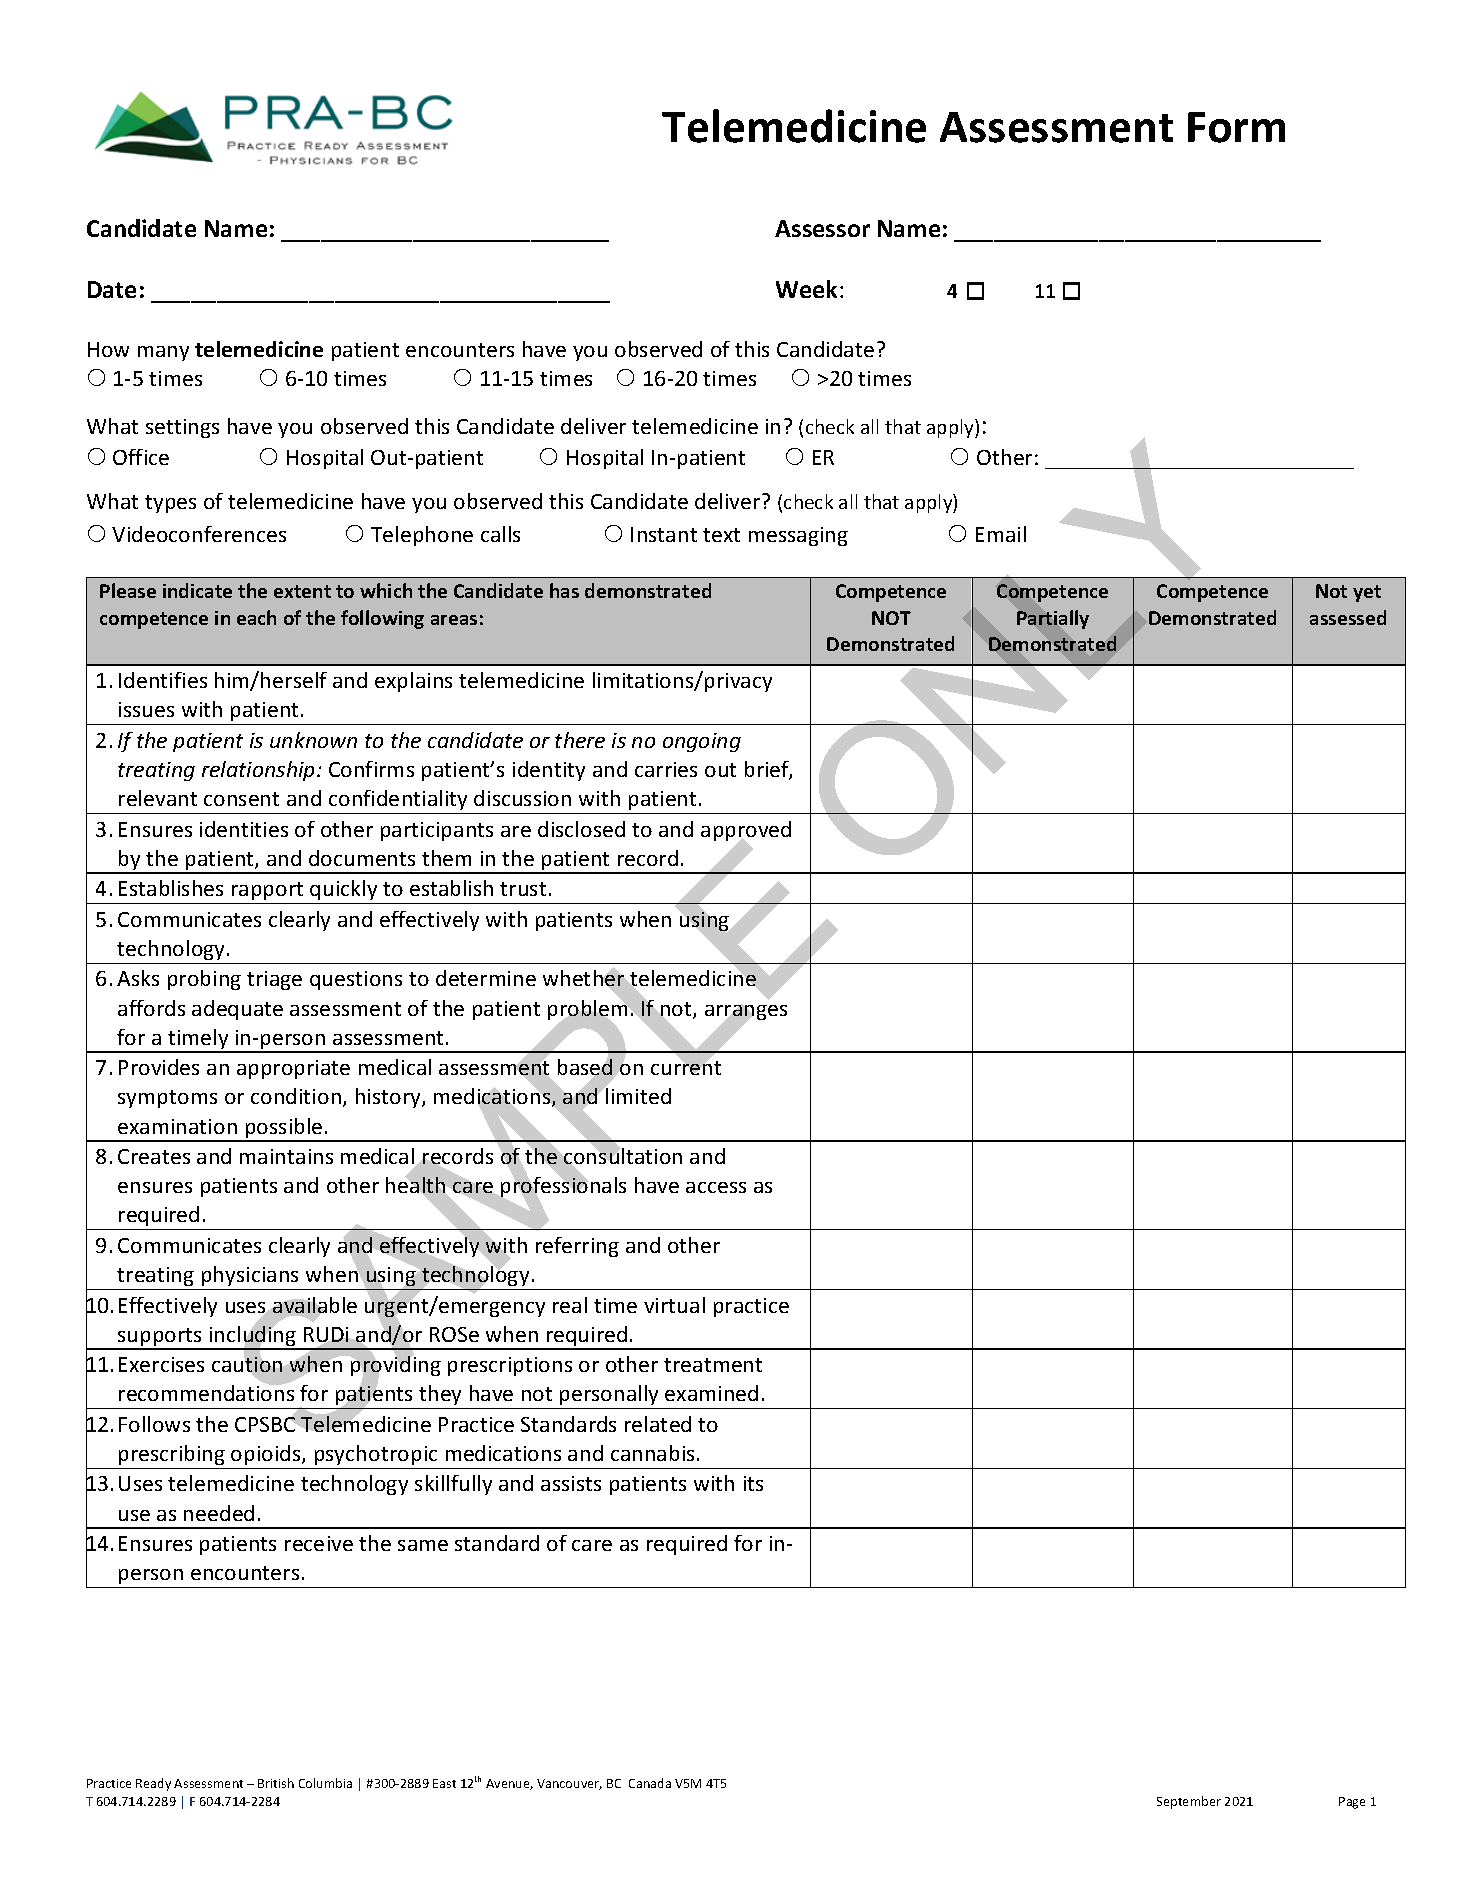 This page has width=1465, height=1896. What do you see at coordinates (1348, 617) in the page?
I see `assessed` at bounding box center [1348, 617].
